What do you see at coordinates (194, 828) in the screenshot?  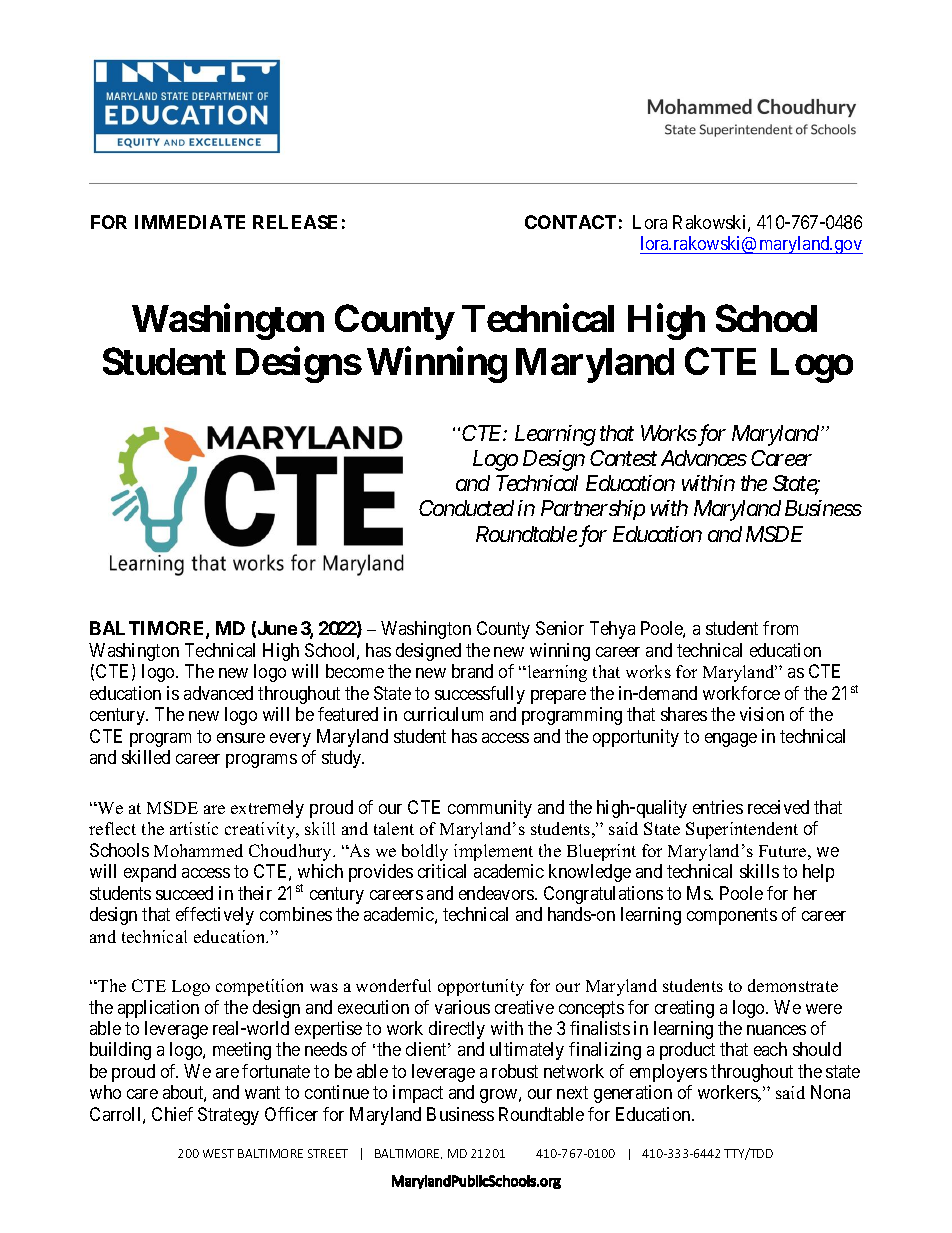 I see `artistic` at bounding box center [194, 828].
